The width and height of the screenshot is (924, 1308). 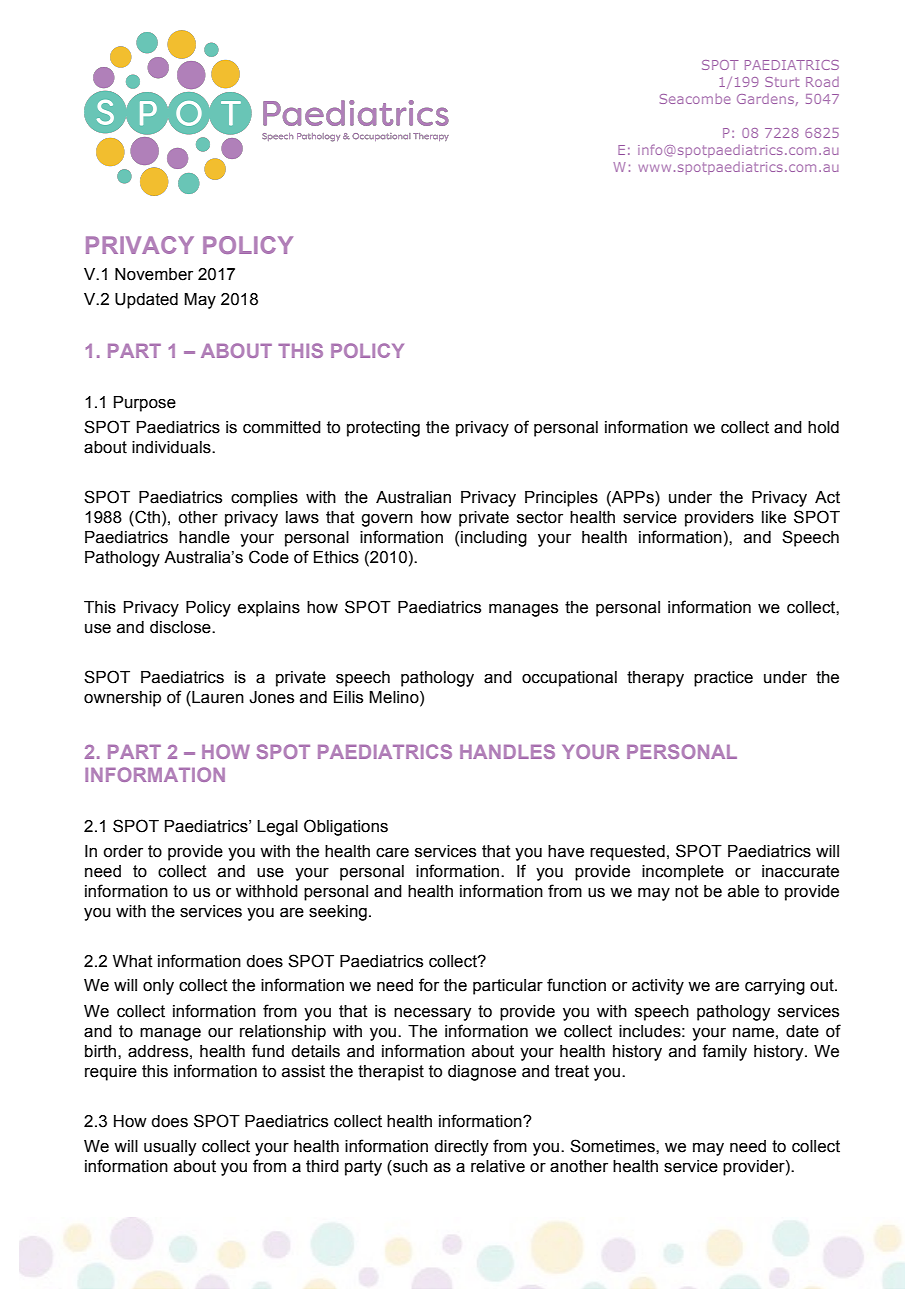 I want to click on care, so click(x=392, y=853).
